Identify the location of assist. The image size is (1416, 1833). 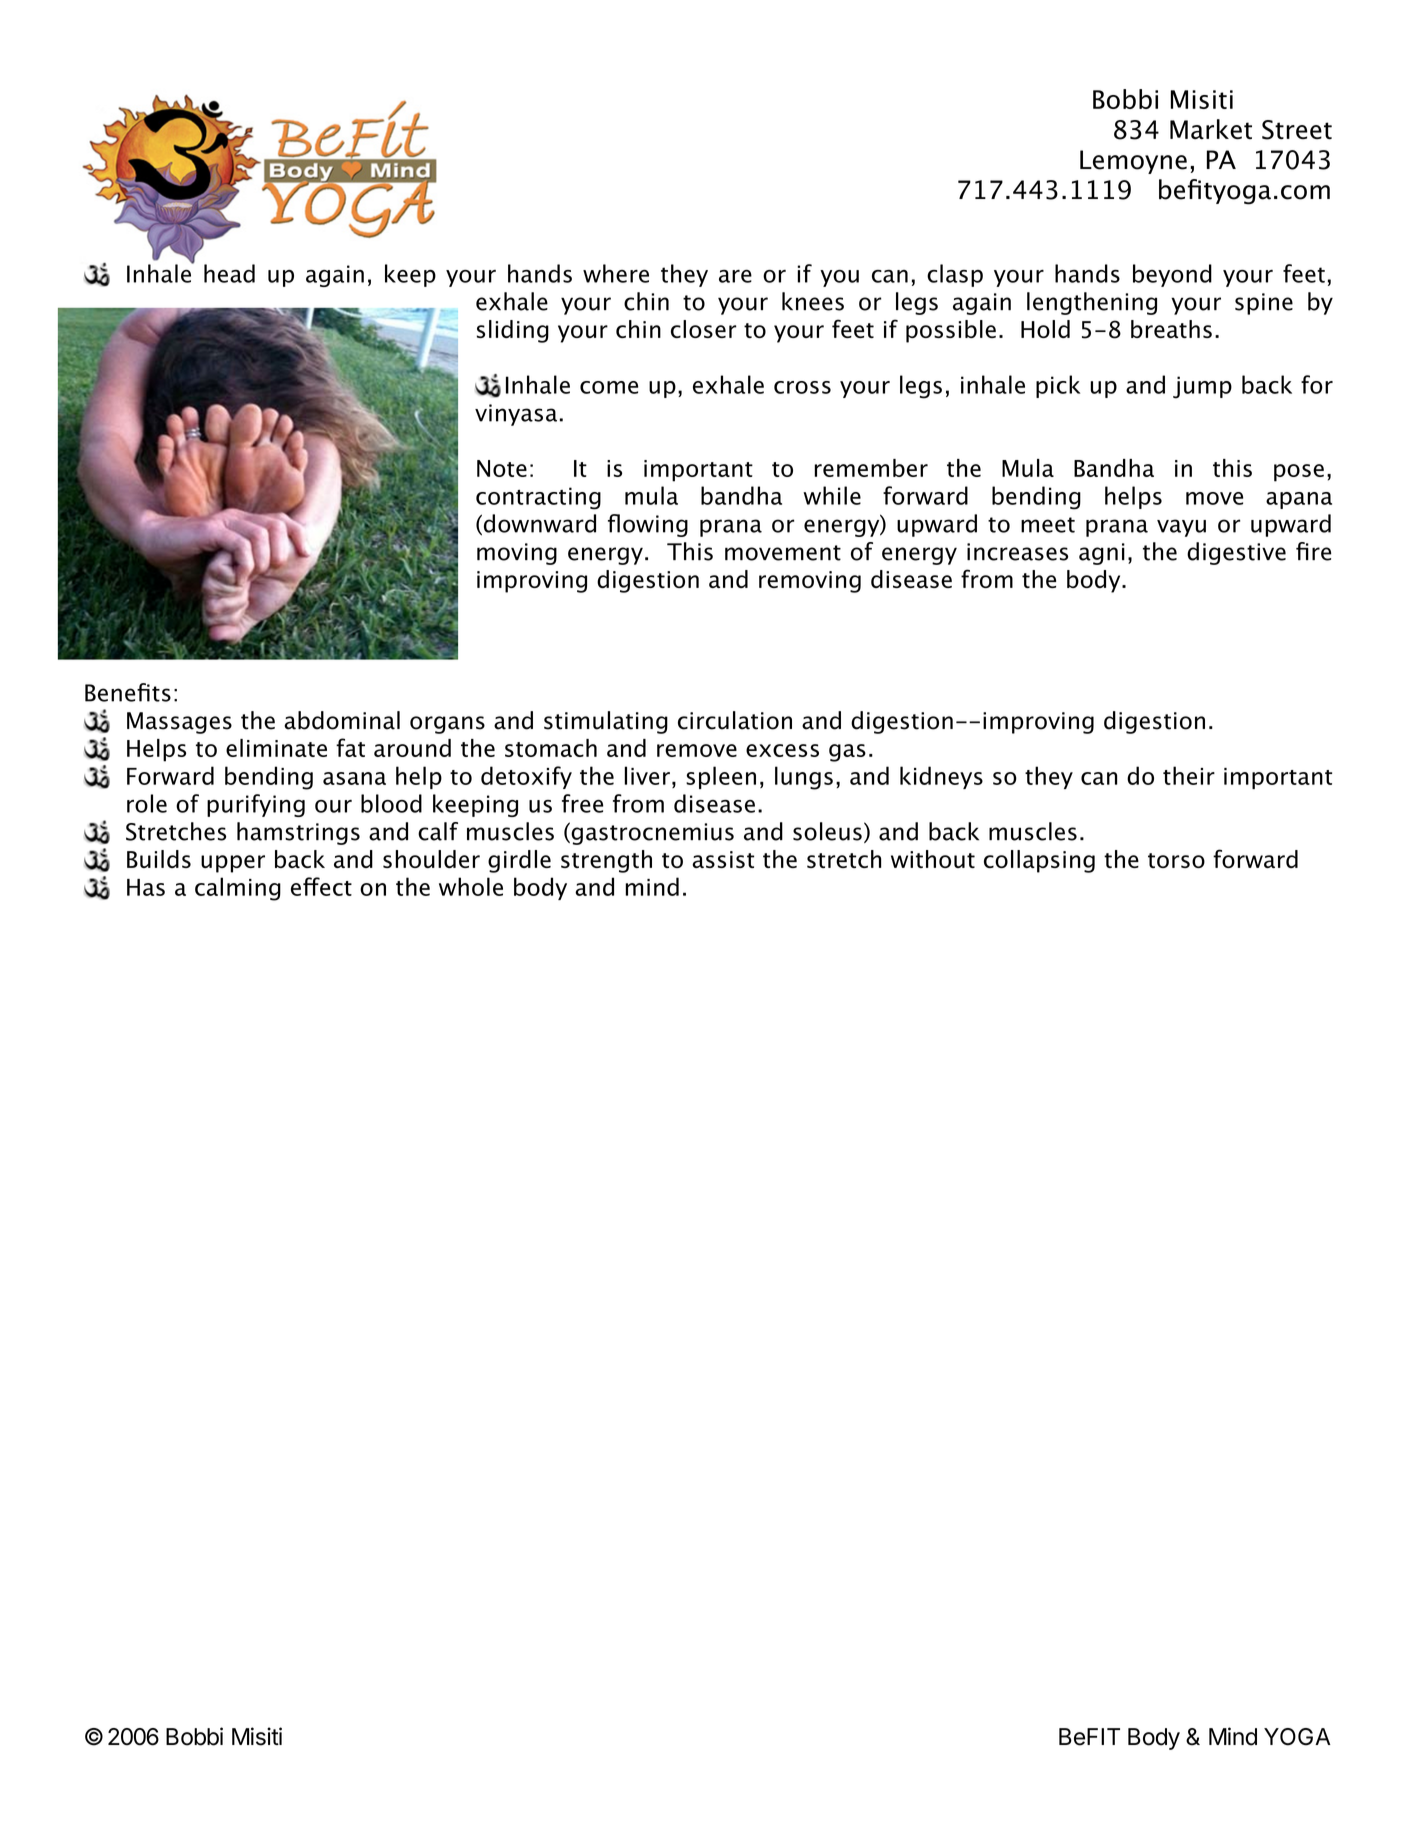
(723, 859).
